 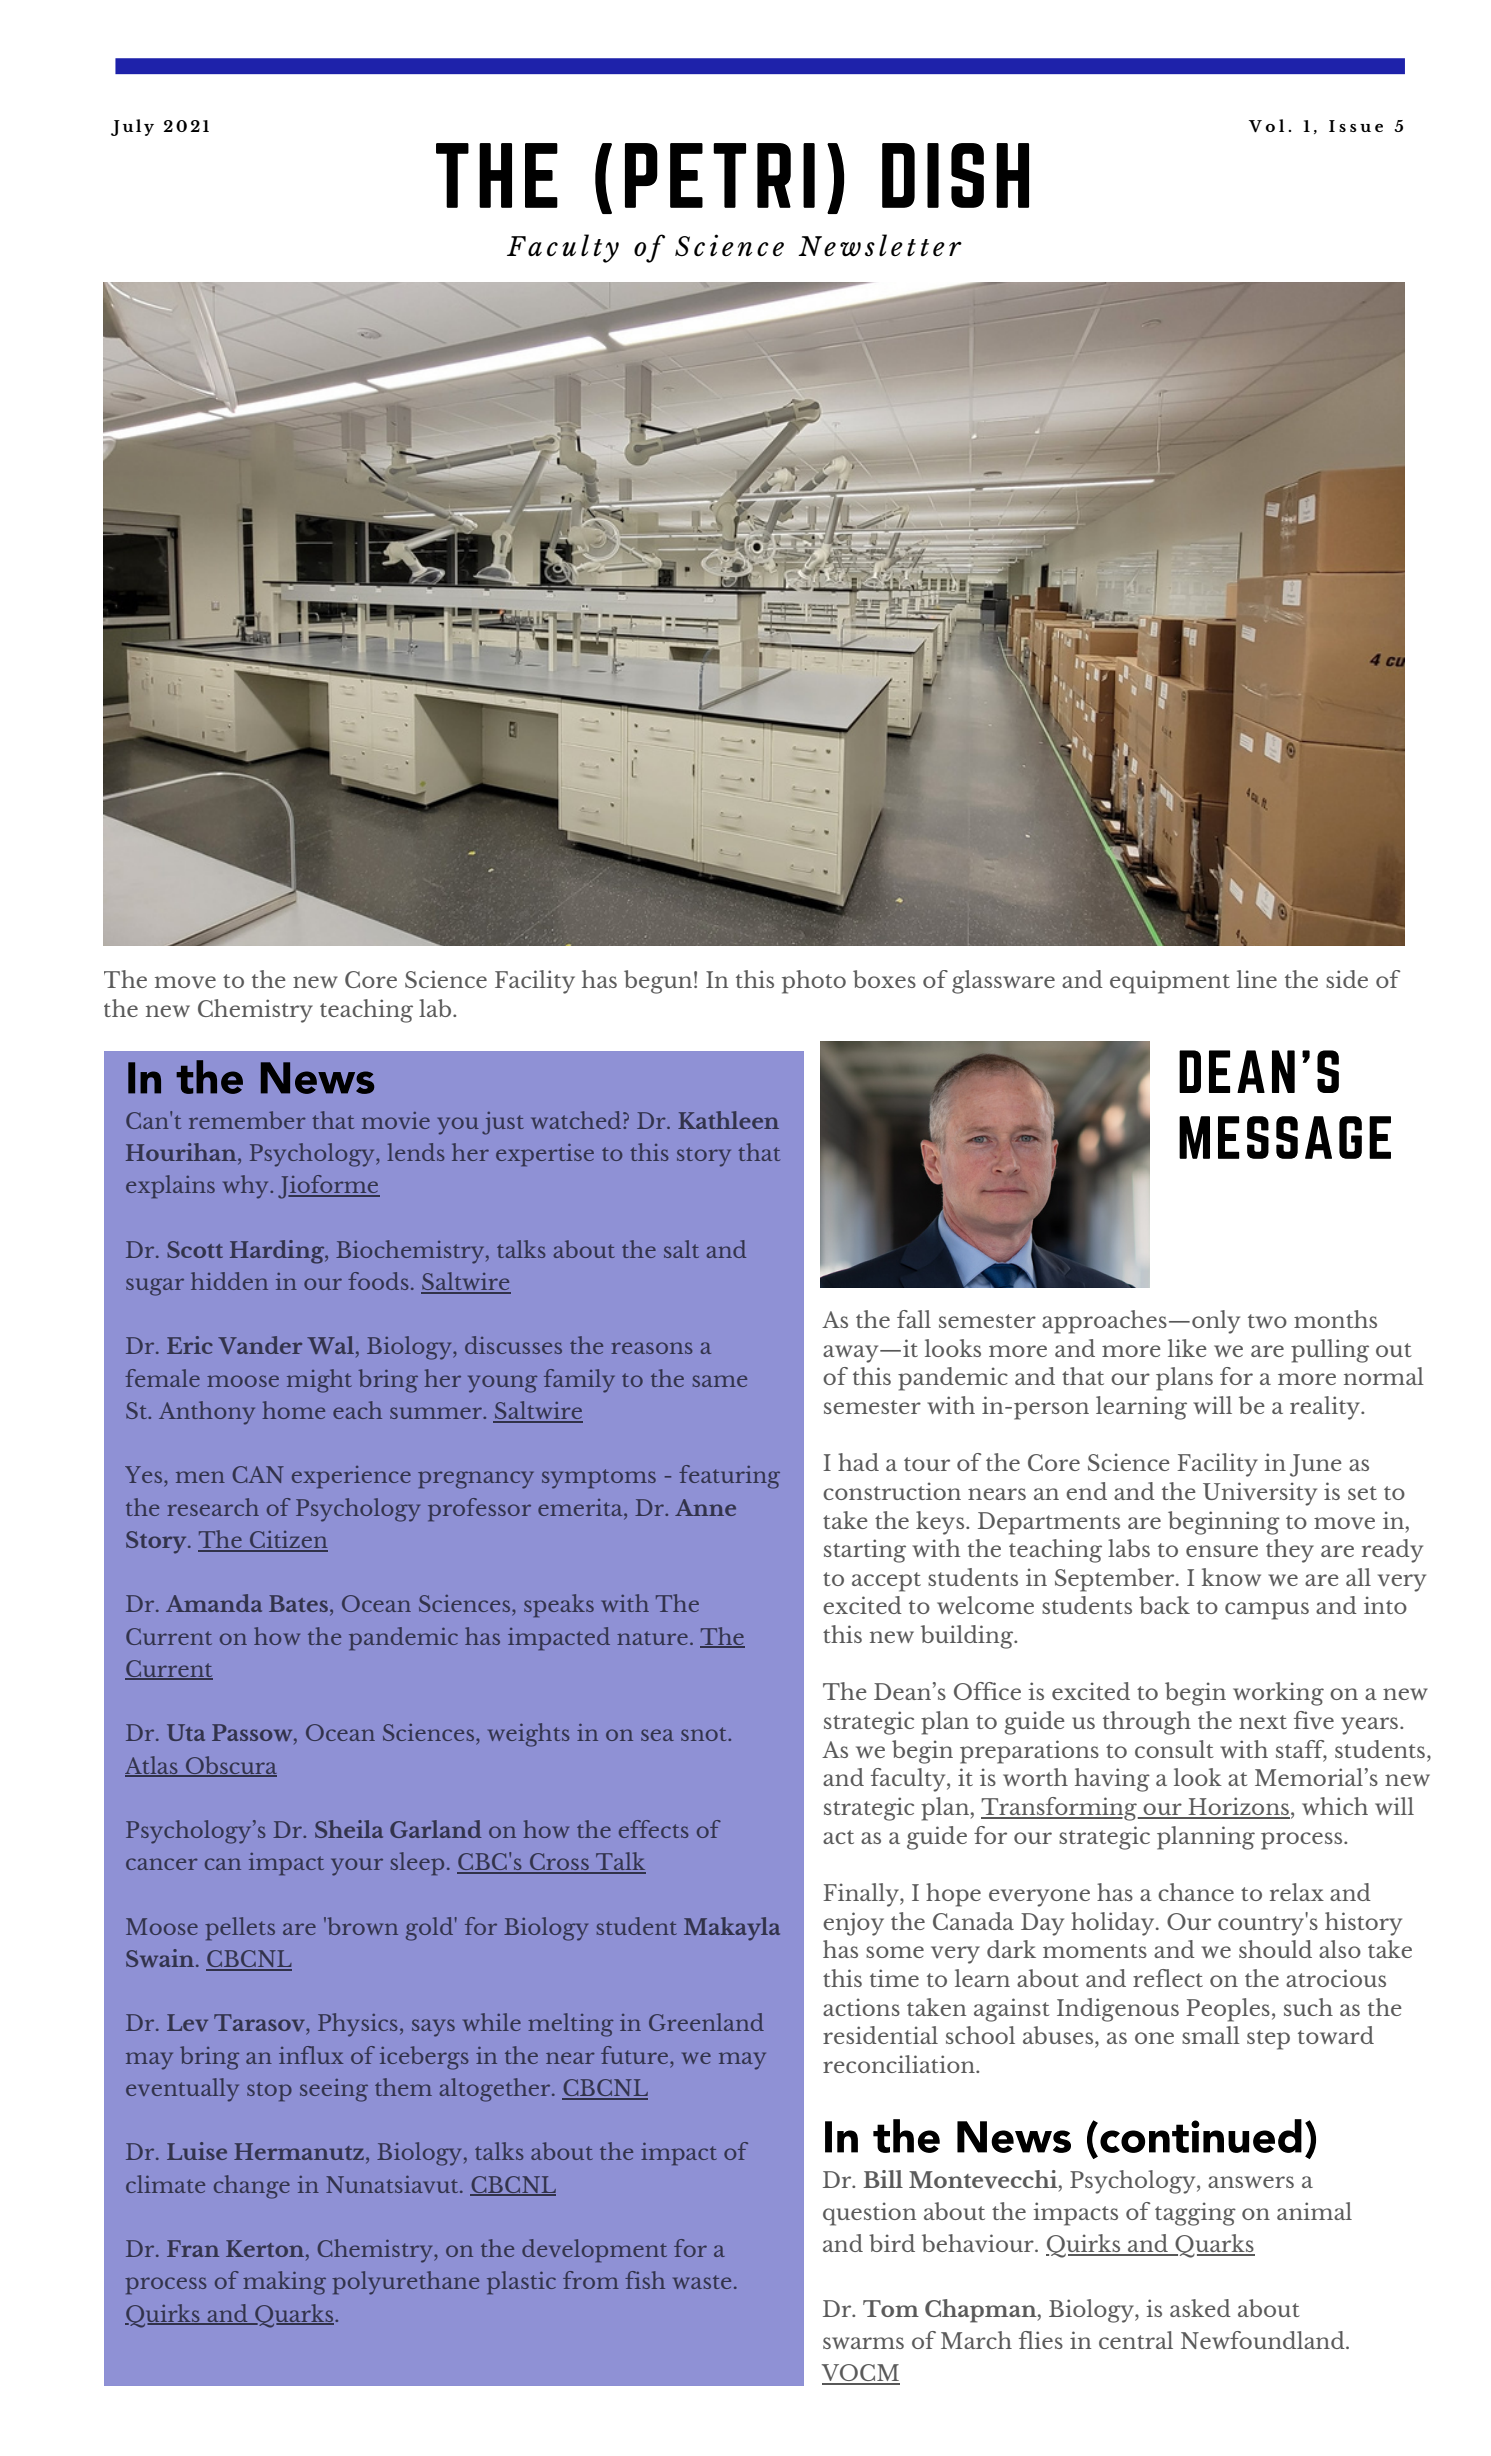 I want to click on equipment, so click(x=1170, y=982).
